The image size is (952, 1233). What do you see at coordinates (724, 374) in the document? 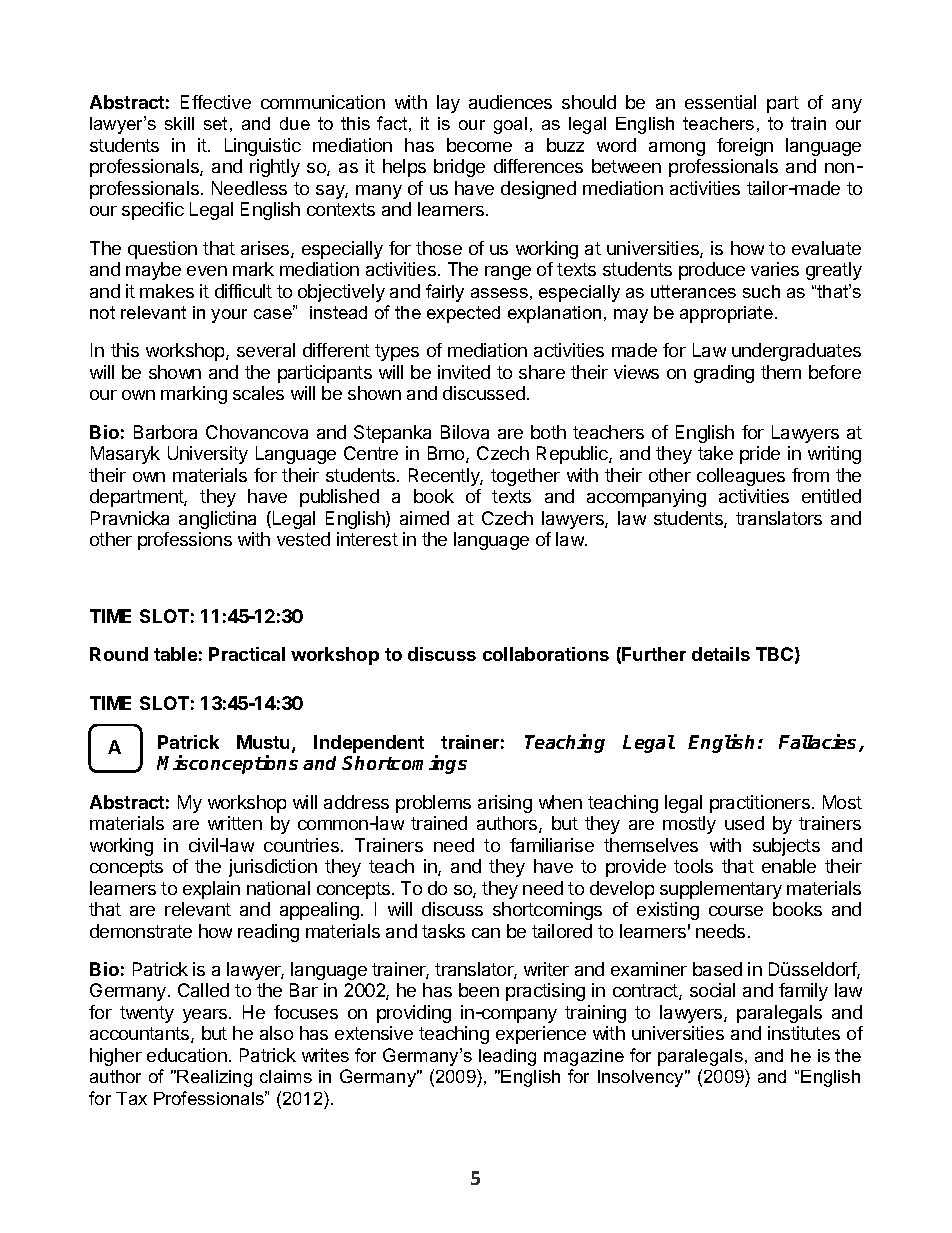
I see `grading` at bounding box center [724, 374].
